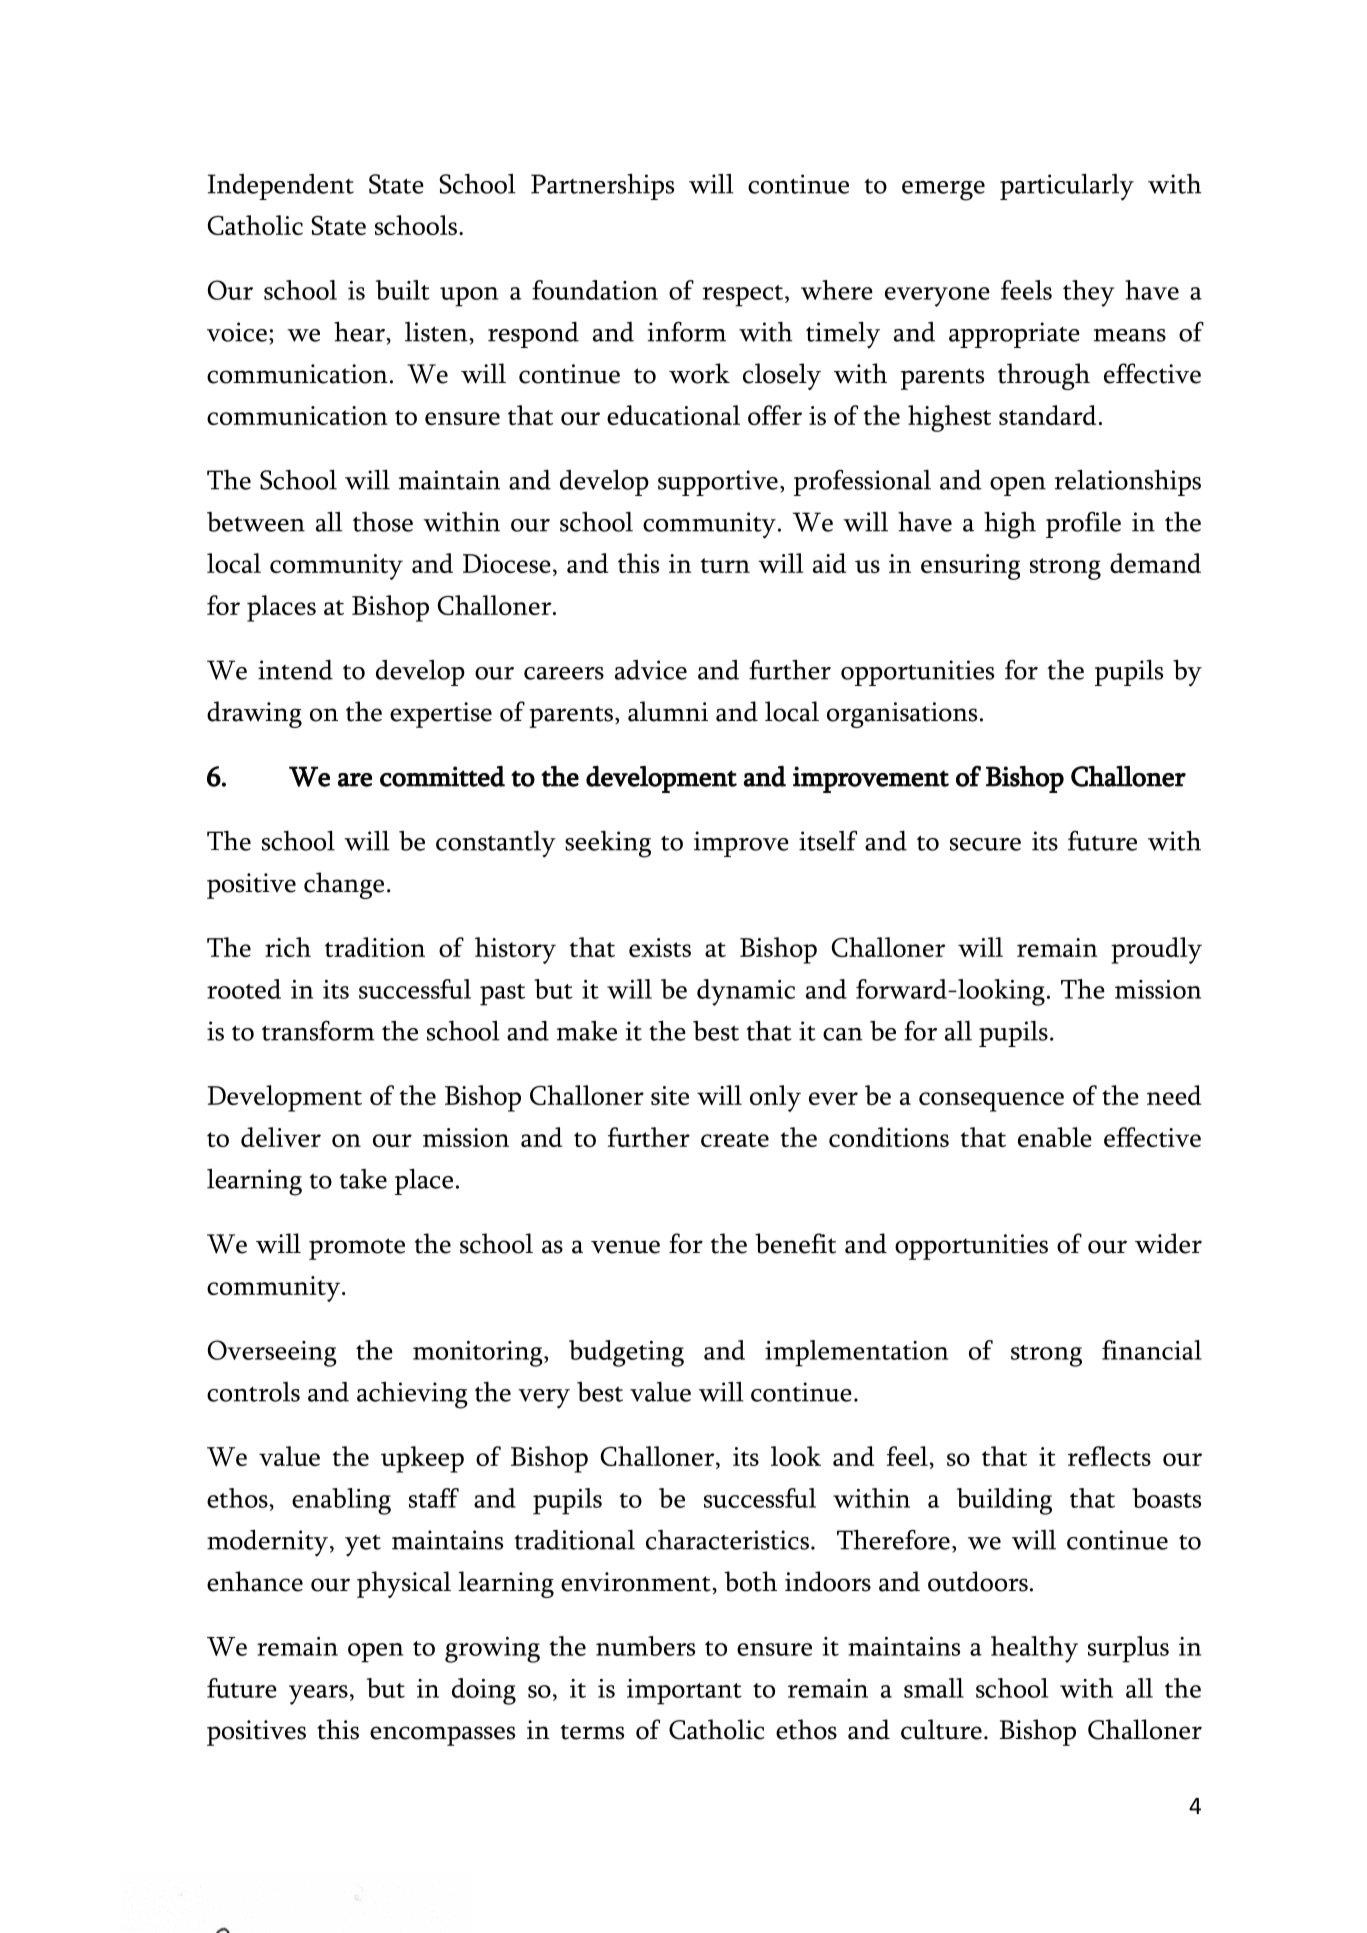 This screenshot has width=1367, height=1933. I want to click on create, so click(735, 1139).
